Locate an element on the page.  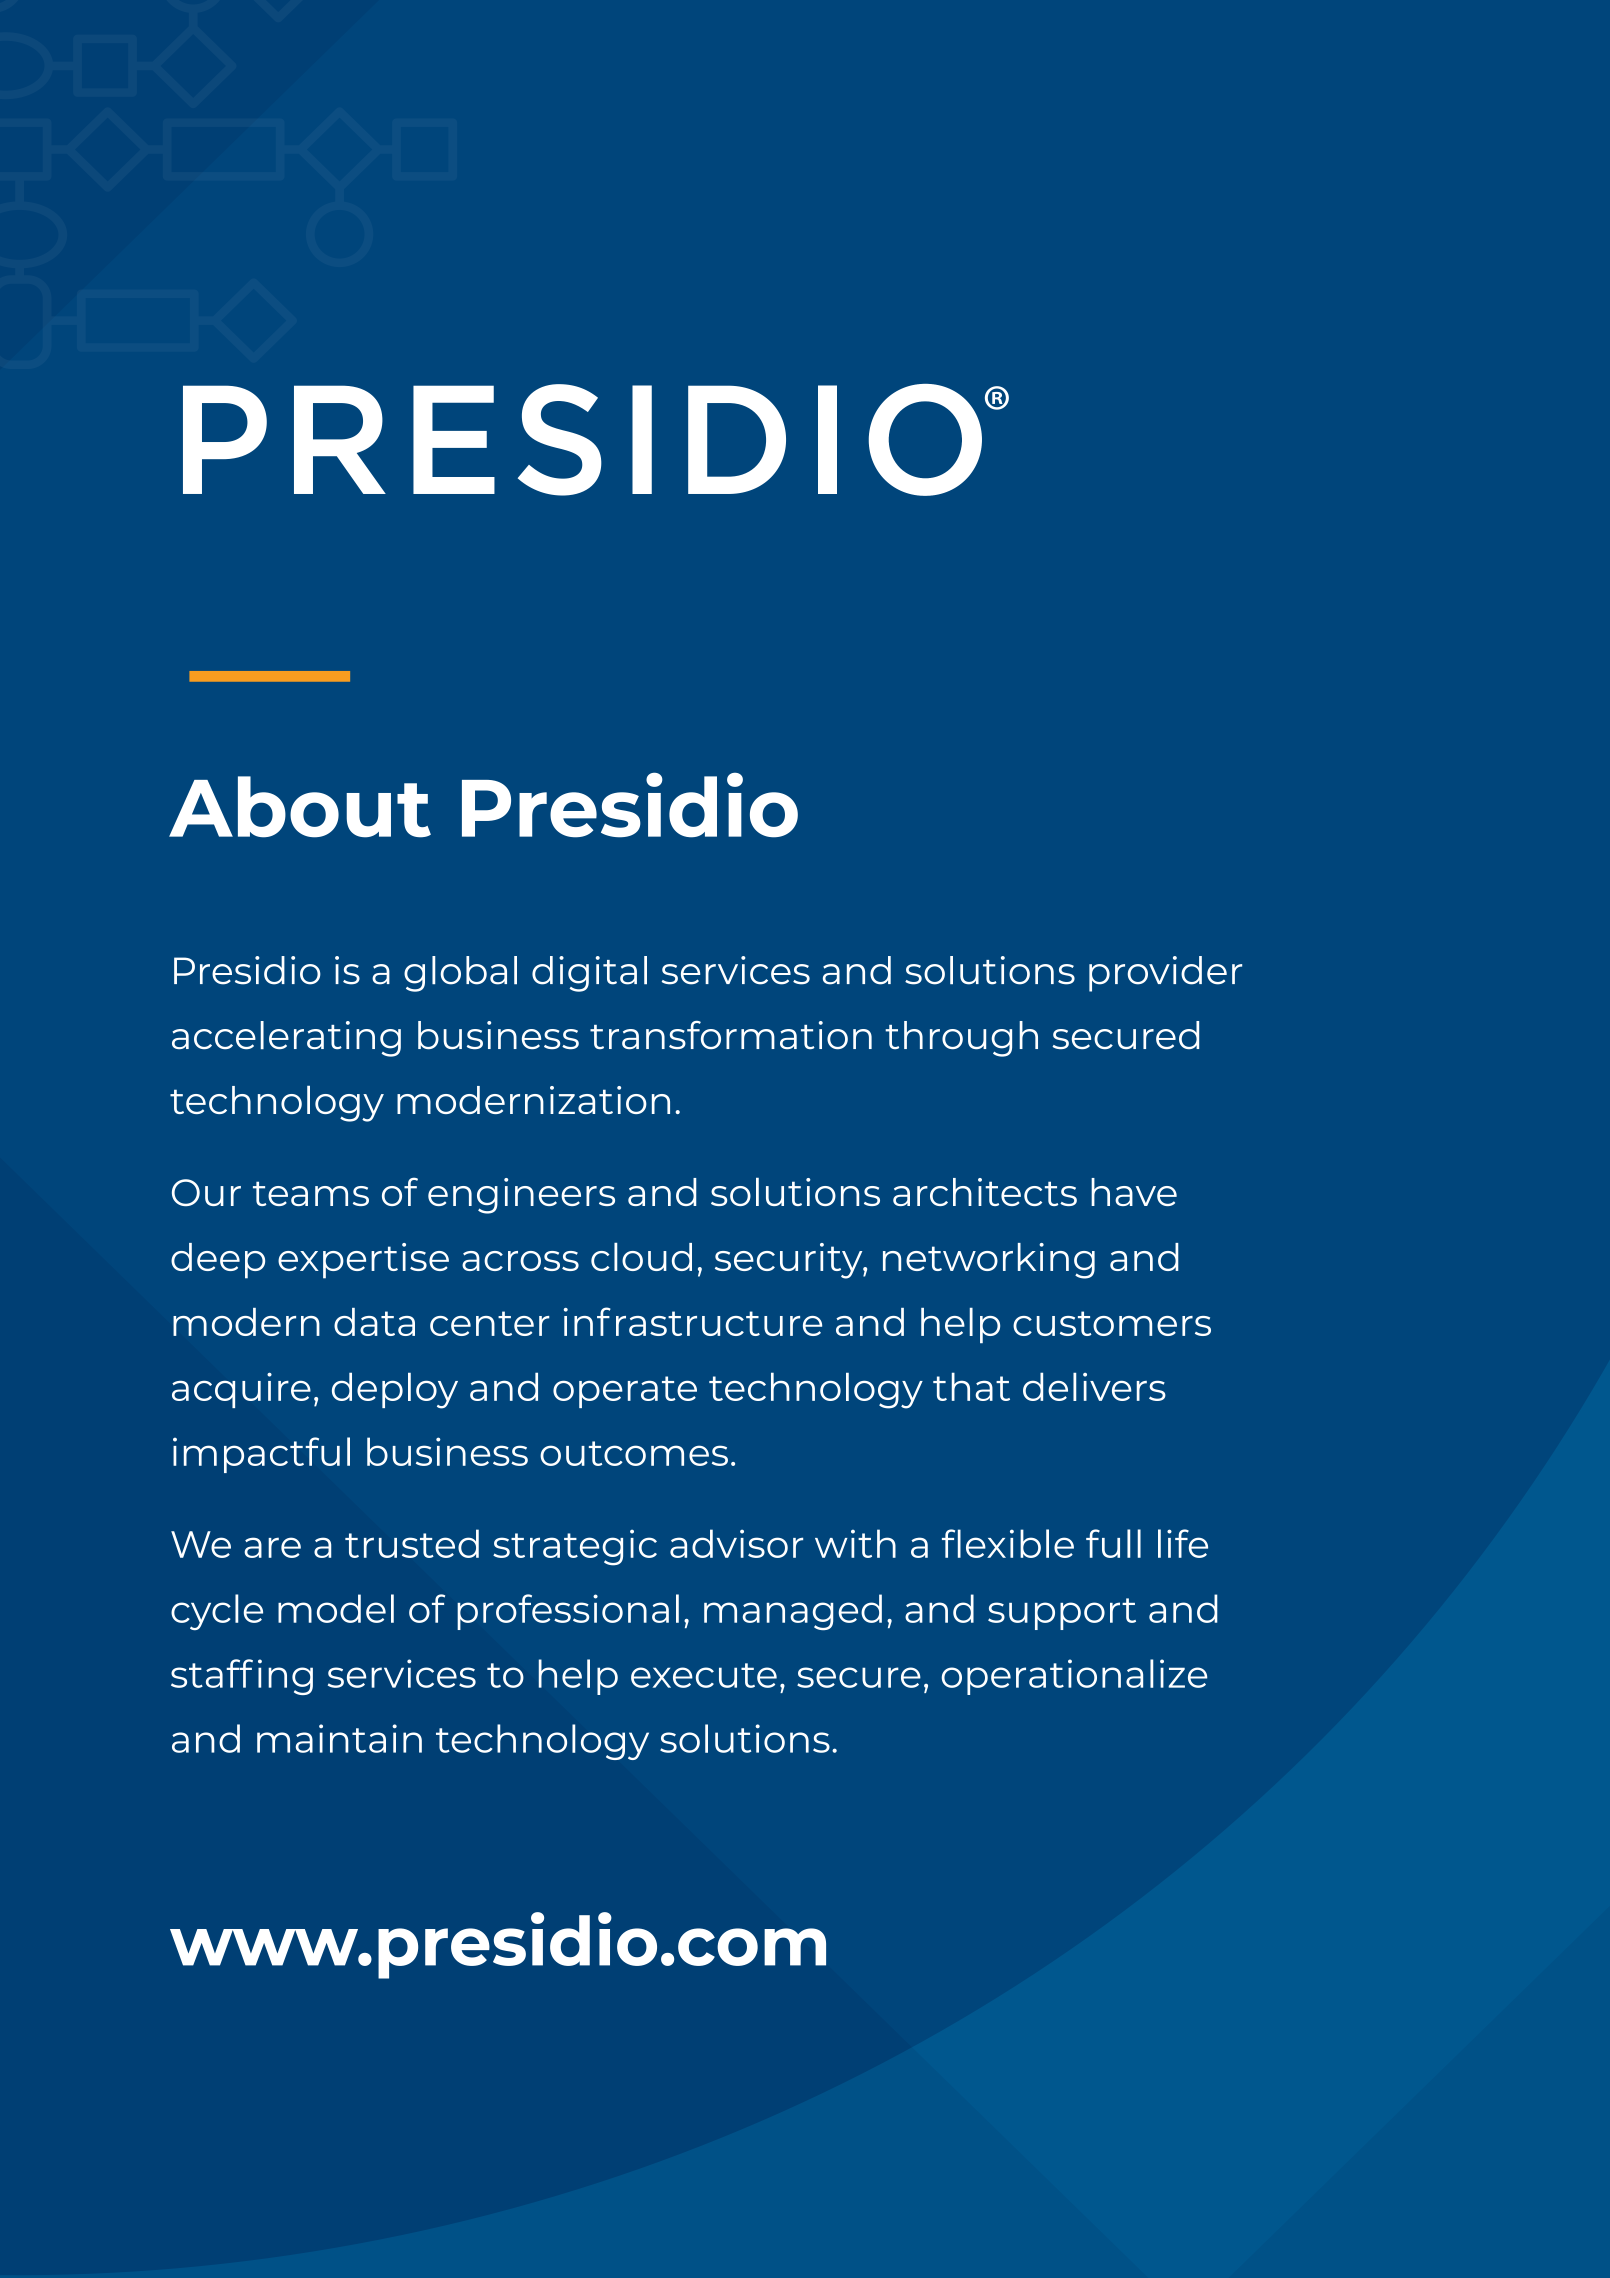
expertise is located at coordinates (363, 1261).
